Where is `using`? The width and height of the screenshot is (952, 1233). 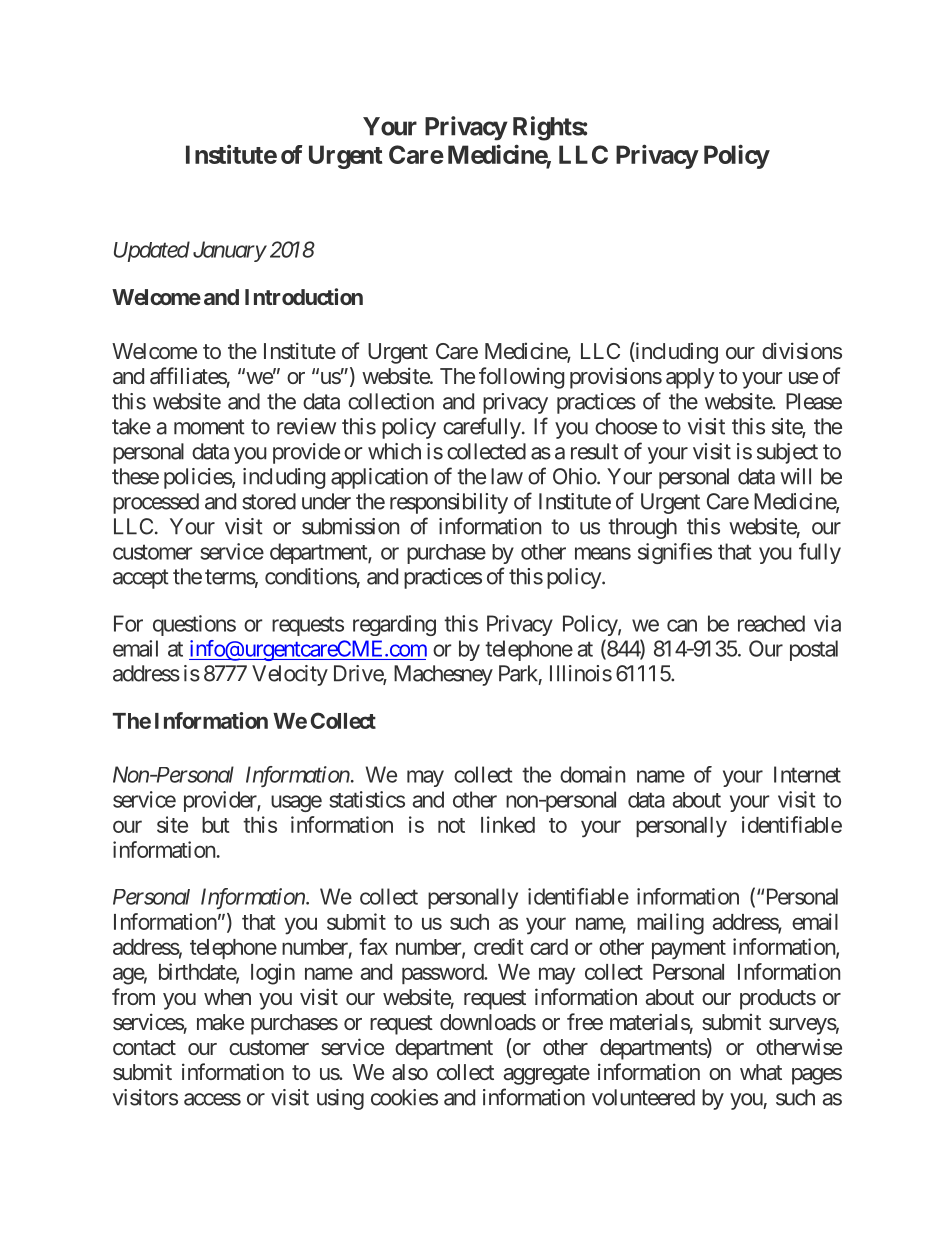
using is located at coordinates (340, 1099).
